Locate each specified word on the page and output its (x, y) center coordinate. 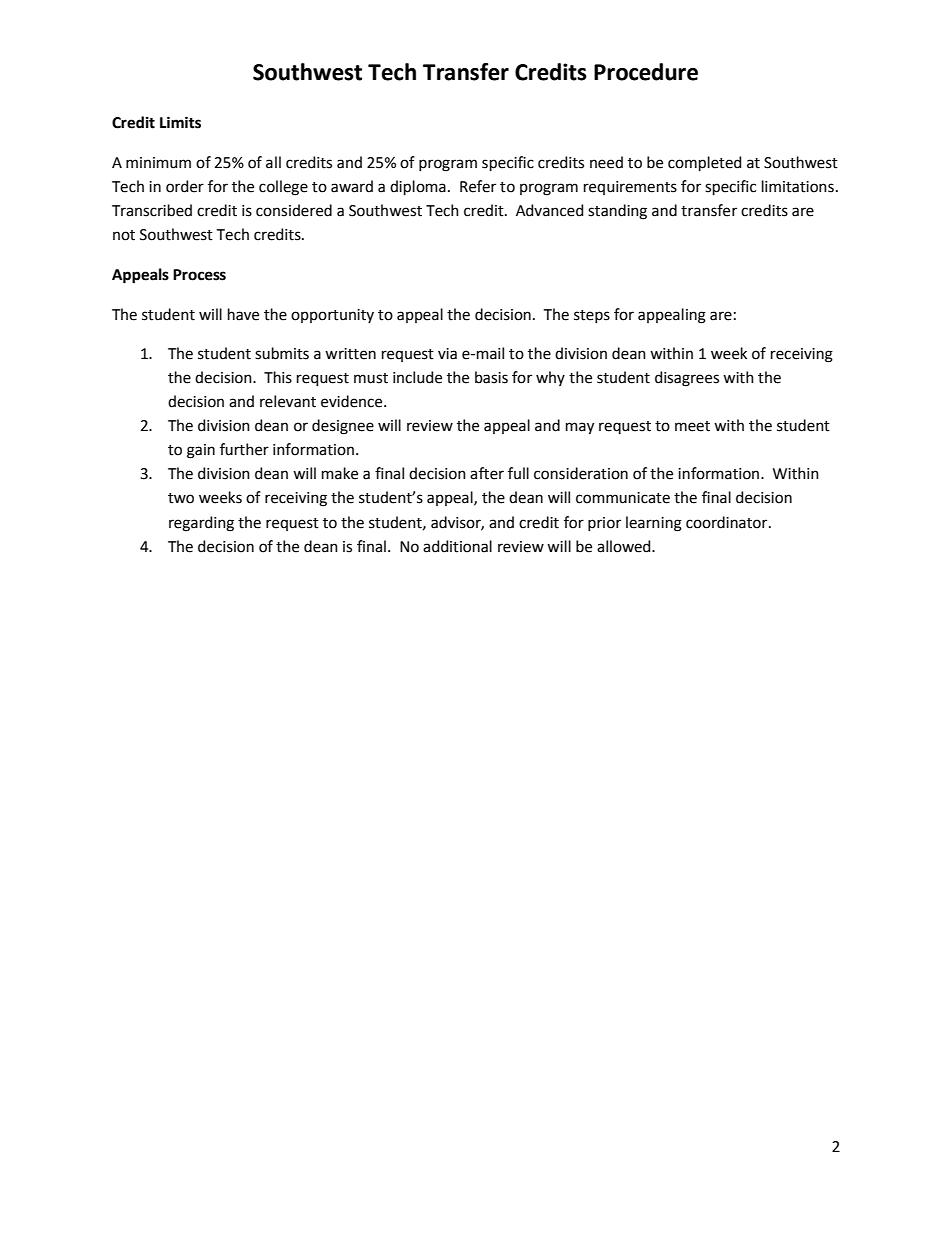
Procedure (646, 72)
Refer (478, 186)
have (243, 314)
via (447, 354)
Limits (180, 122)
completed (704, 163)
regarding (201, 524)
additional (457, 546)
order (185, 186)
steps (592, 316)
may (580, 428)
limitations (798, 186)
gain (201, 451)
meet (692, 426)
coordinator (728, 522)
